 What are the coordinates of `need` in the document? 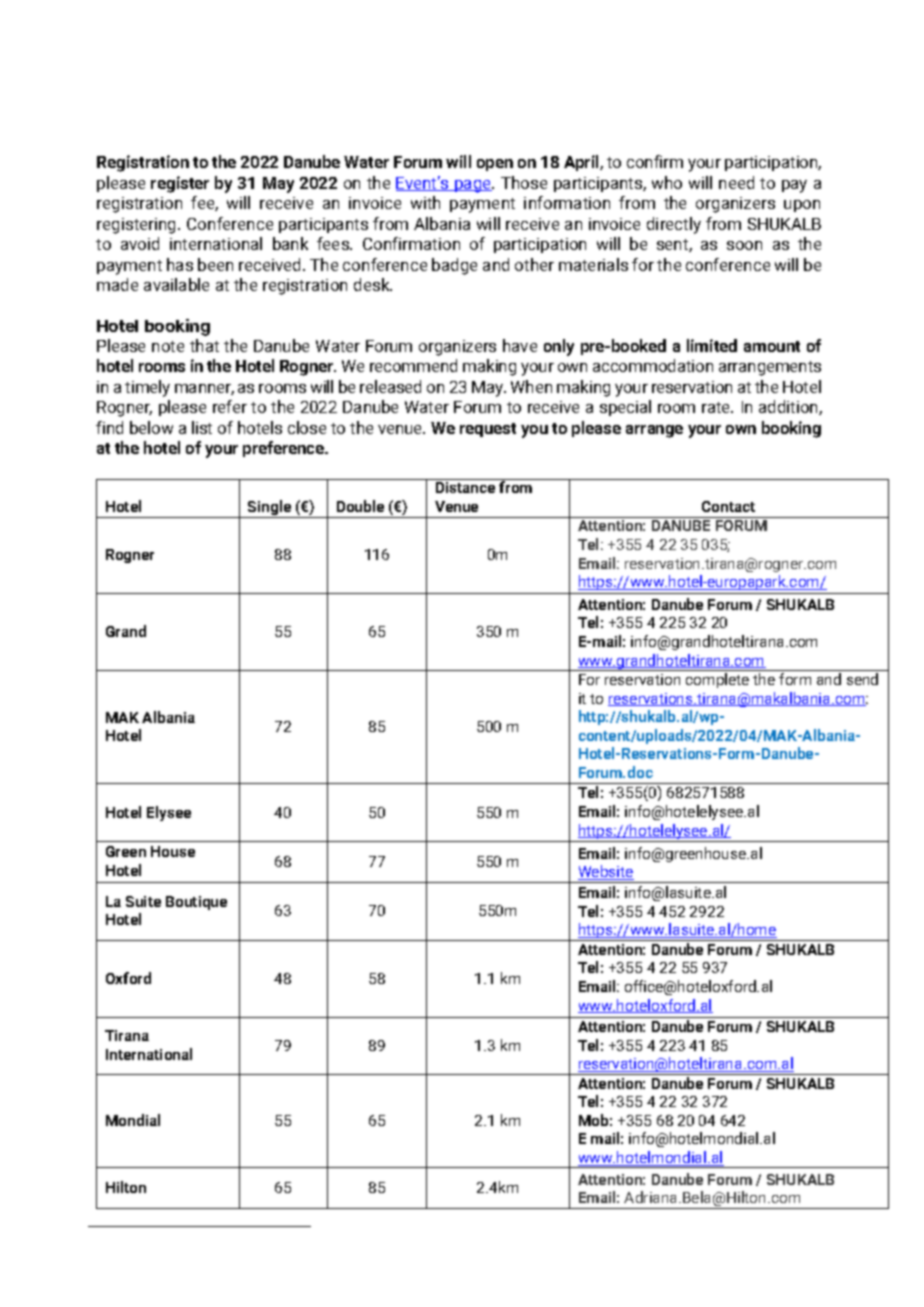 It's located at (736, 182).
